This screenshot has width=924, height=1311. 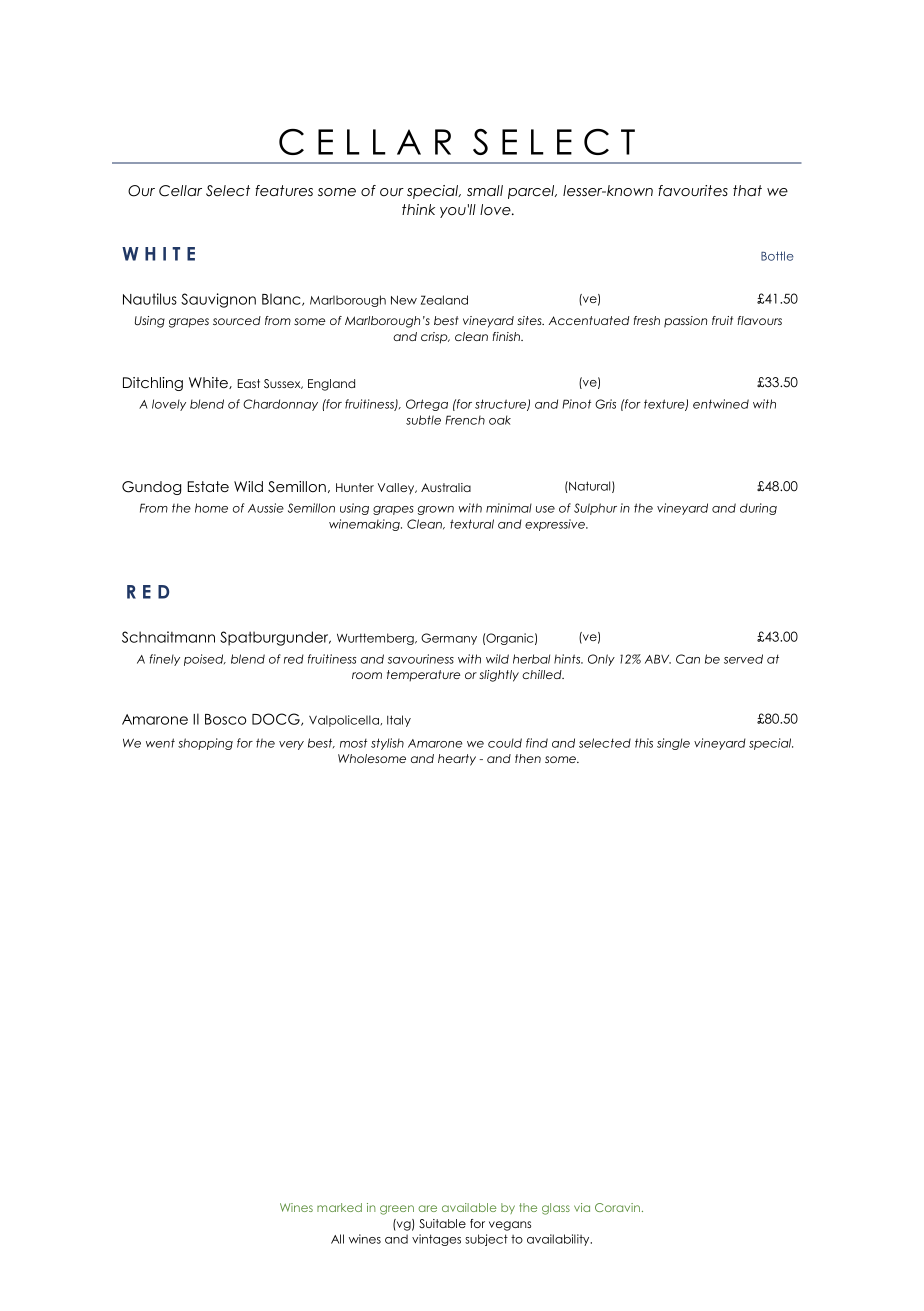 What do you see at coordinates (465, 420) in the screenshot?
I see `French` at bounding box center [465, 420].
